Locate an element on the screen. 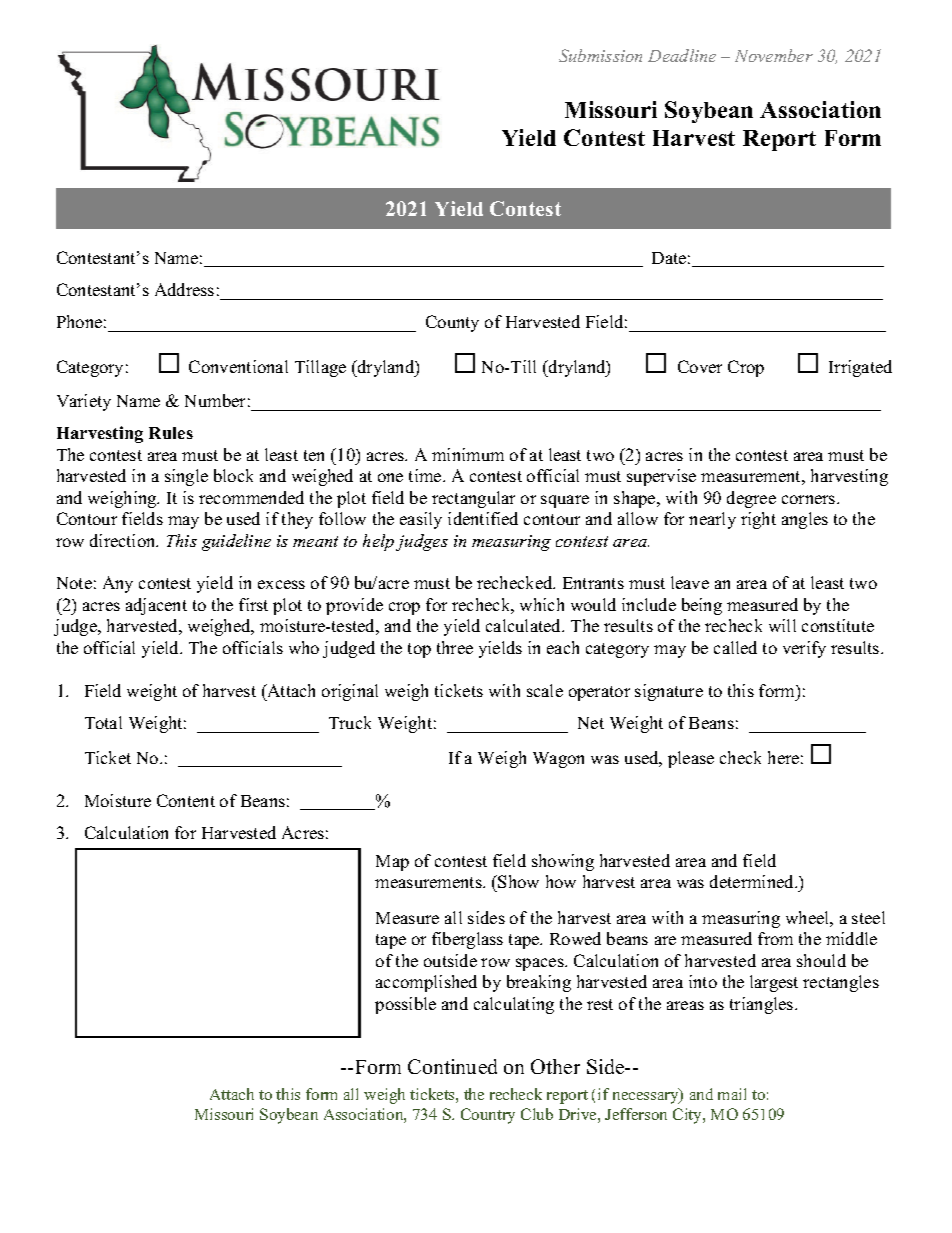 The height and width of the screenshot is (1233, 952). Continued is located at coordinates (452, 1066).
